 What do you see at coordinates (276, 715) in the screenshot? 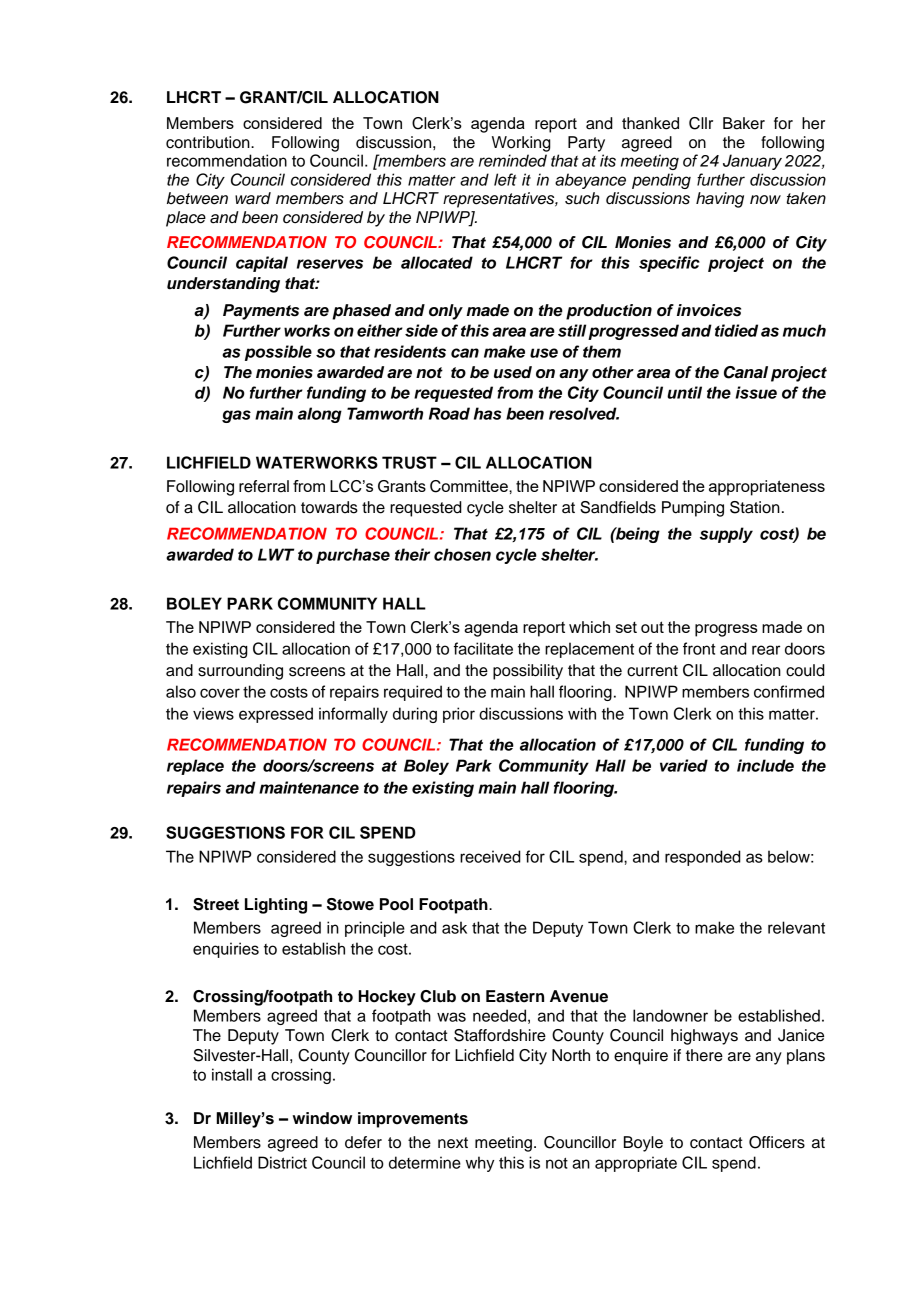
I see `expressed` at bounding box center [276, 715].
